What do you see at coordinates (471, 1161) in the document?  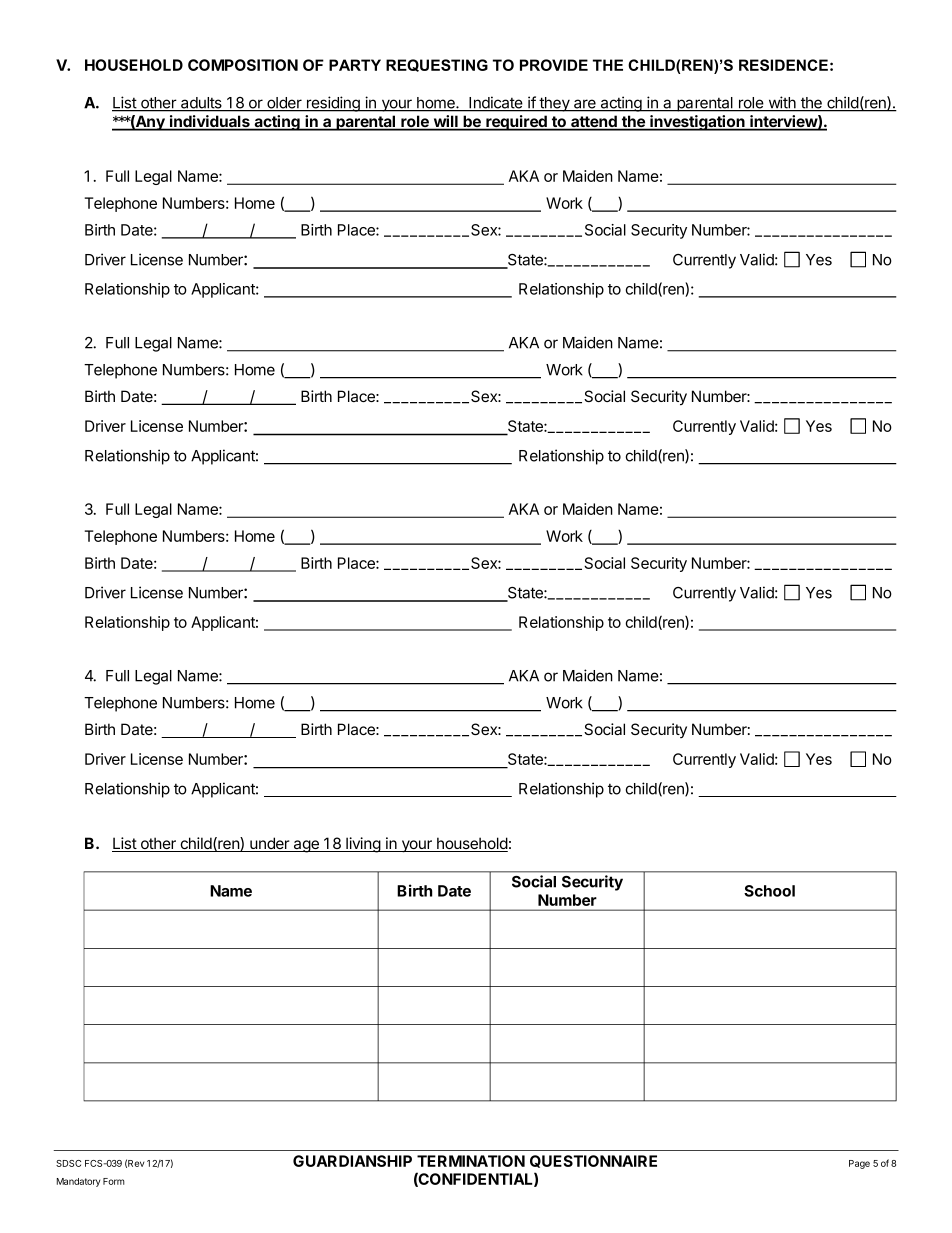 I see `TERMINATION` at bounding box center [471, 1161].
